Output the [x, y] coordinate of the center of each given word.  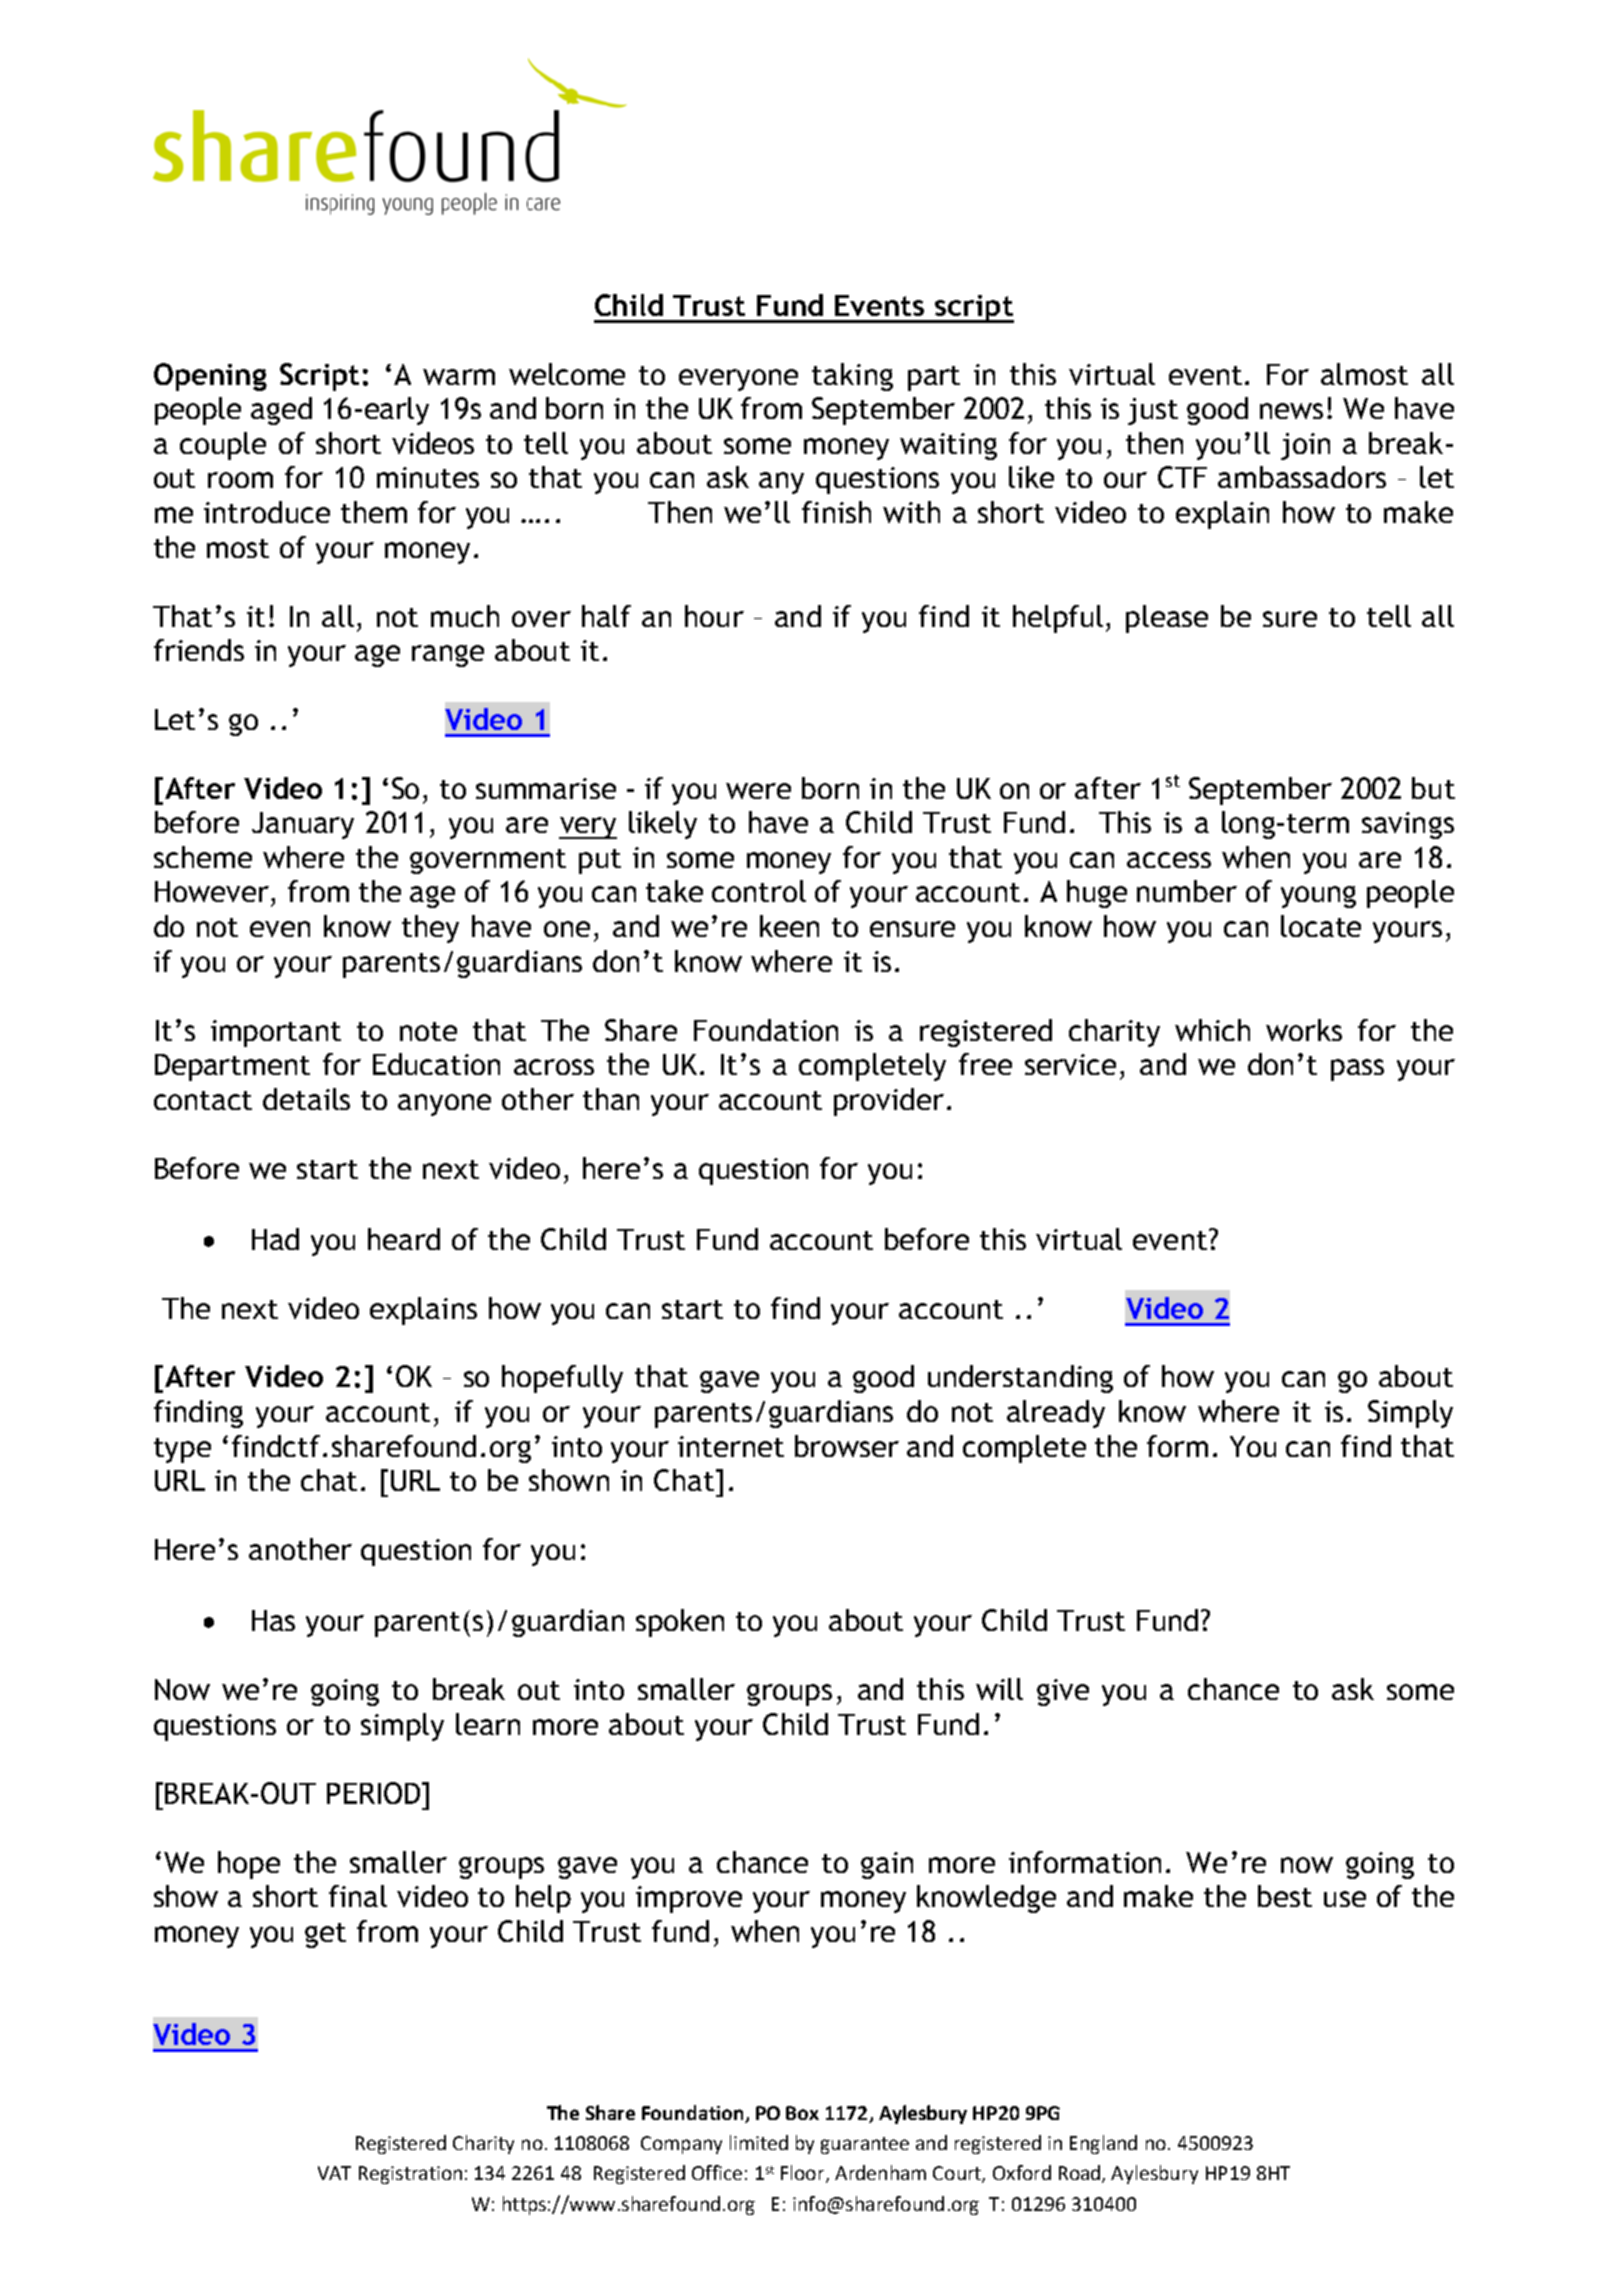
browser [847, 1446]
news [1291, 411]
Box [802, 2113]
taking [852, 377]
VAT [334, 2173]
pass [1357, 1070]
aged [281, 411]
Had [275, 1239]
